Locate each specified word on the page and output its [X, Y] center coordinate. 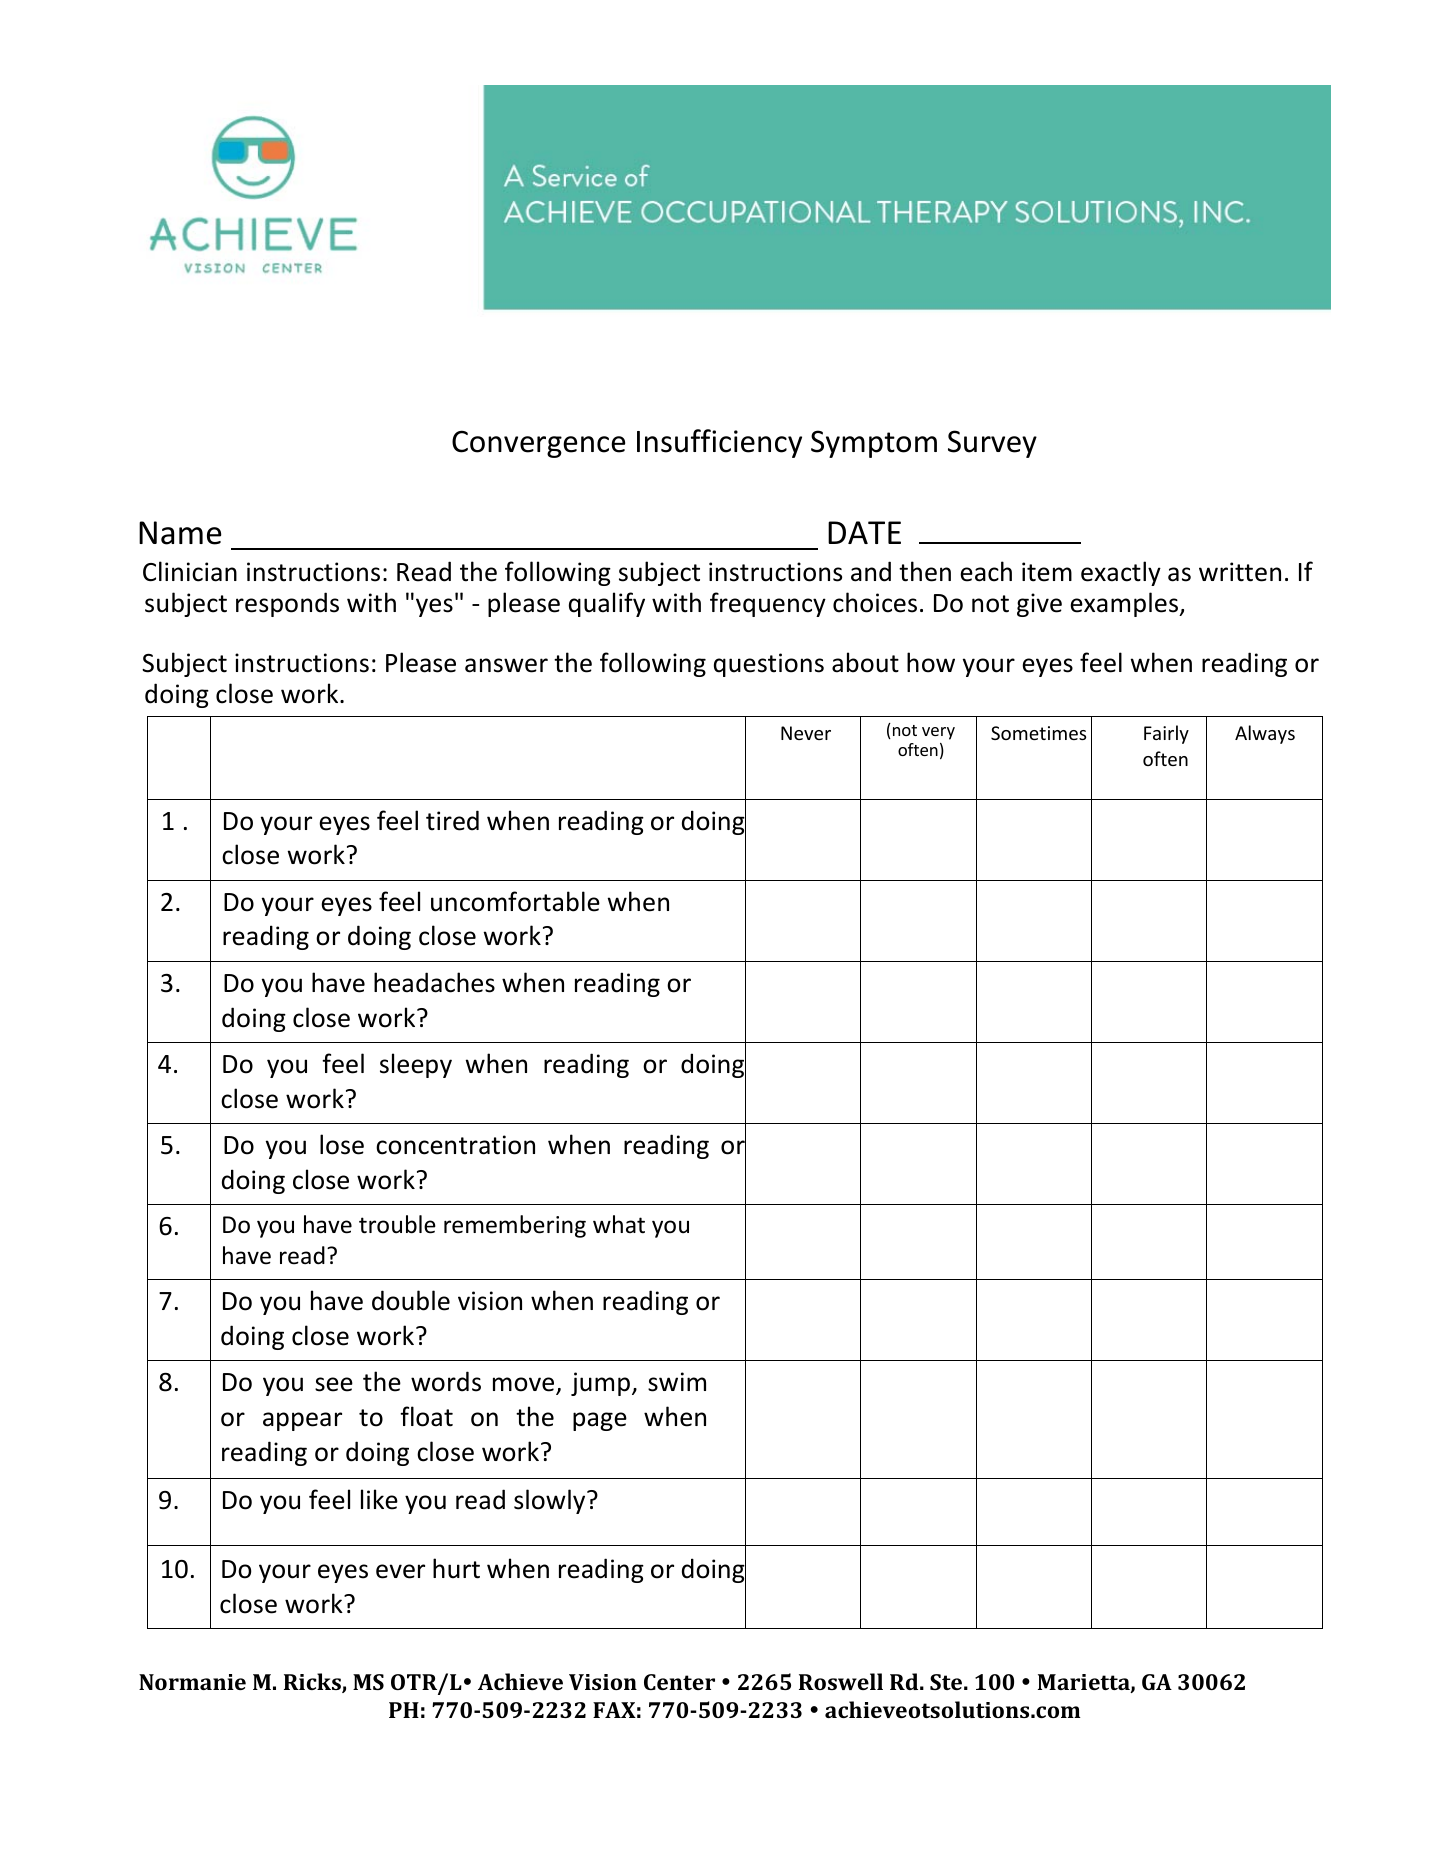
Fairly [1166, 734]
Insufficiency [719, 443]
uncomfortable [515, 901]
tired [452, 820]
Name [180, 533]
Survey [992, 444]
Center [679, 1682]
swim [677, 1382]
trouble [397, 1224]
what [619, 1224]
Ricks [313, 1683]
